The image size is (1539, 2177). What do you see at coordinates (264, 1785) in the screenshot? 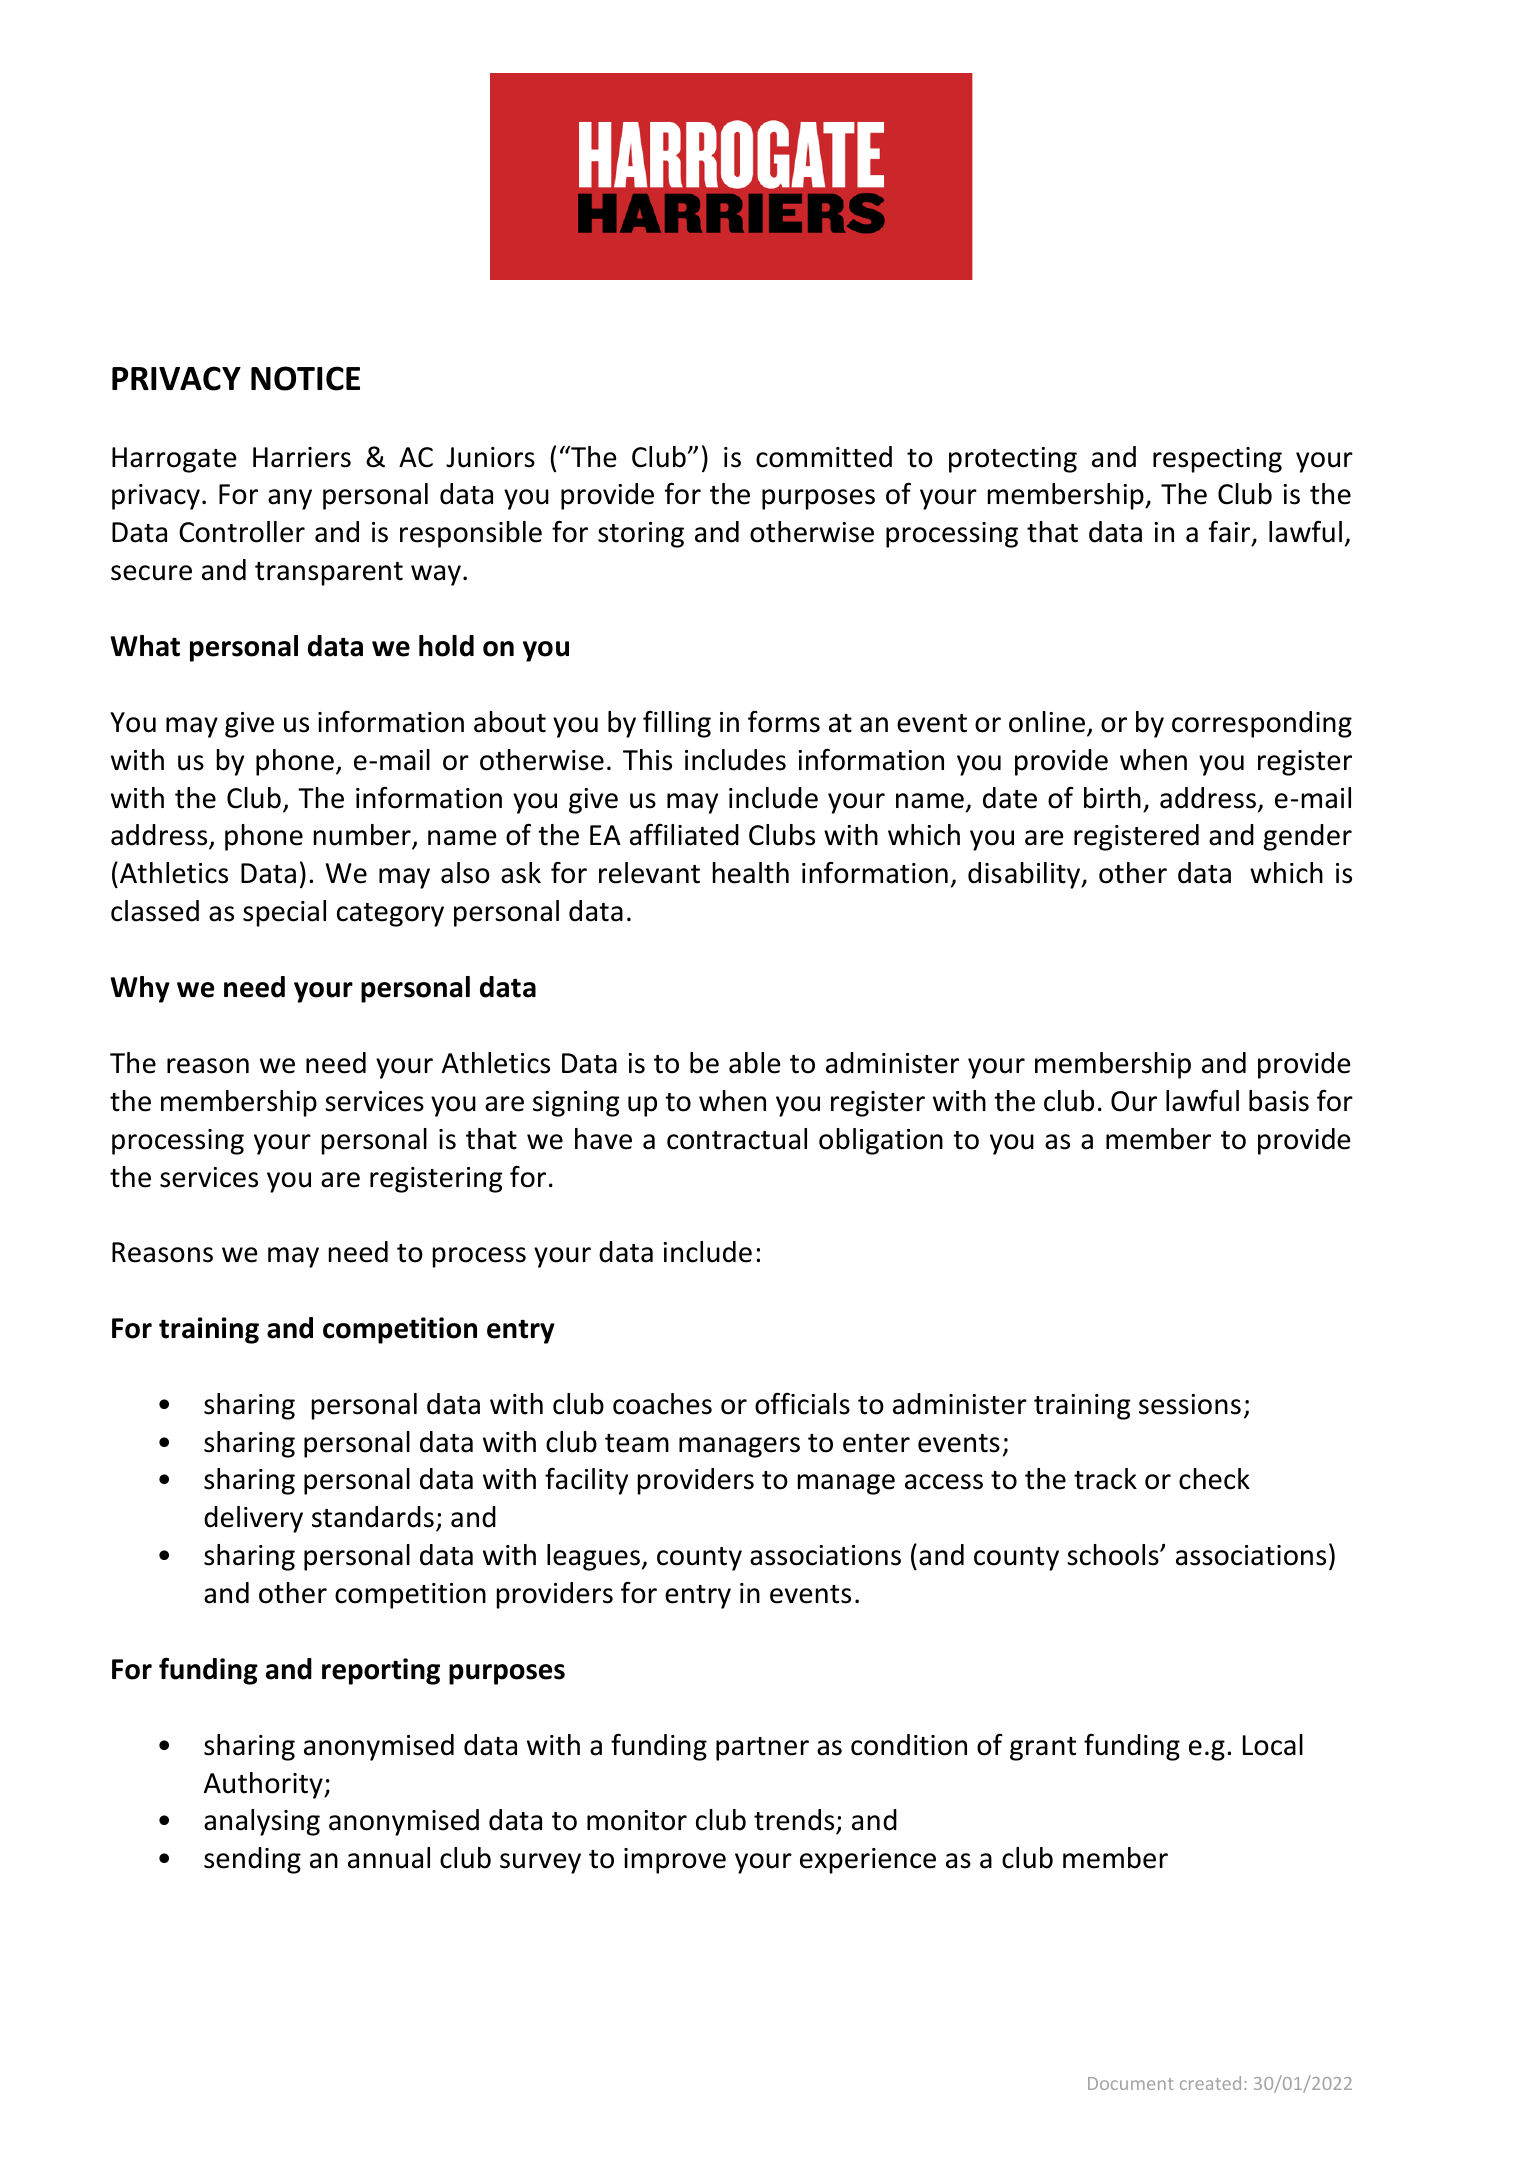
I see `Authority` at bounding box center [264, 1785].
